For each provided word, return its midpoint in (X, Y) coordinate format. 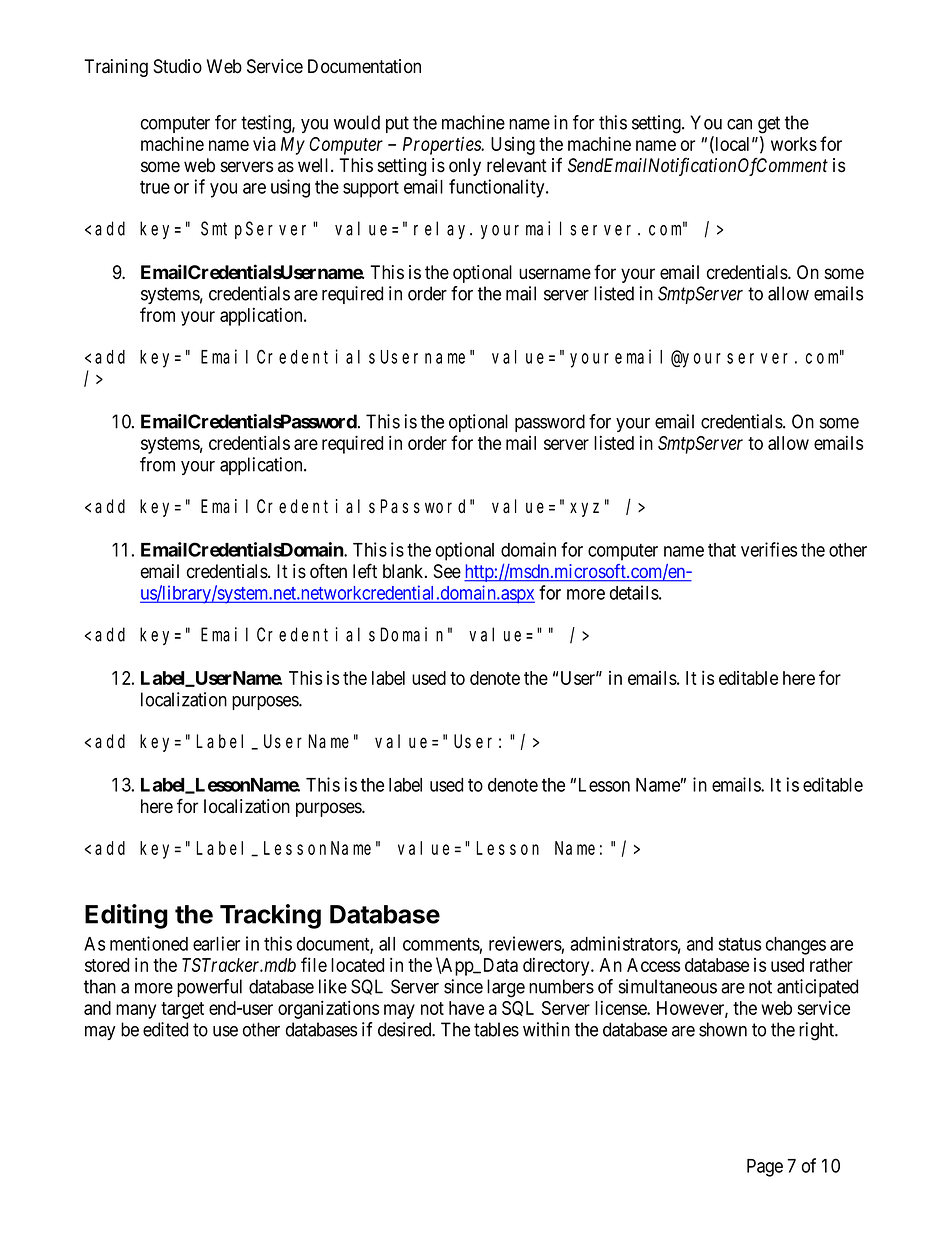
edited (165, 1029)
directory (557, 966)
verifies (769, 549)
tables (496, 1029)
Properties (443, 145)
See (447, 571)
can (739, 124)
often (328, 571)
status (739, 944)
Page (765, 1168)
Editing (126, 916)
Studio (178, 66)
